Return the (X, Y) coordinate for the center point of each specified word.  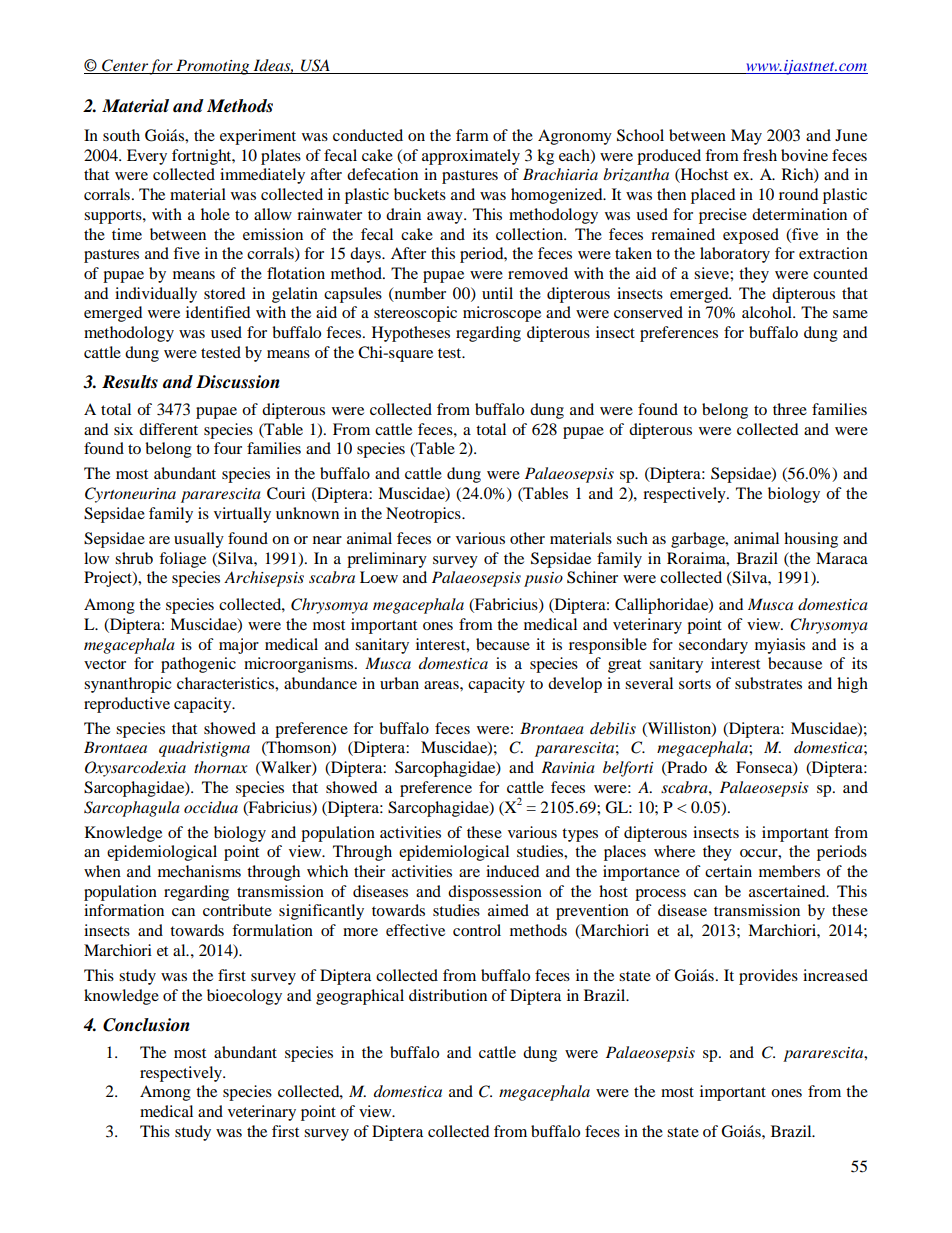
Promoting (213, 67)
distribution (448, 995)
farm (472, 135)
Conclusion (146, 1025)
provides (768, 977)
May (746, 137)
